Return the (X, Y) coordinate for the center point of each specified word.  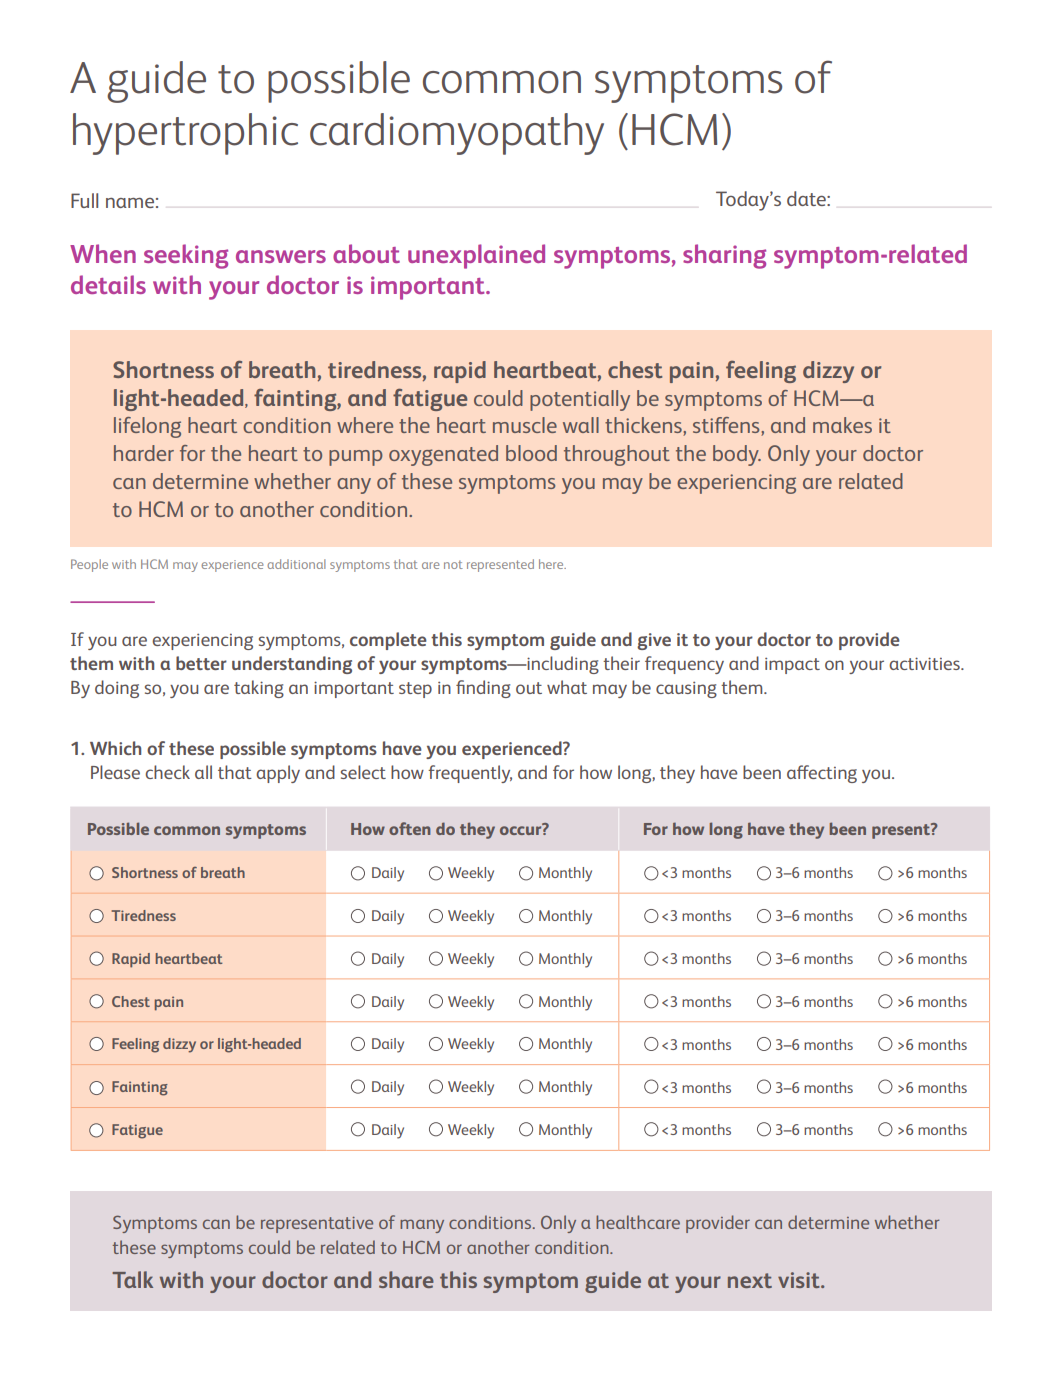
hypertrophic (185, 134)
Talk (132, 1279)
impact (792, 666)
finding (483, 689)
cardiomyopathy (457, 134)
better (201, 663)
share (406, 1279)
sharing (724, 256)
